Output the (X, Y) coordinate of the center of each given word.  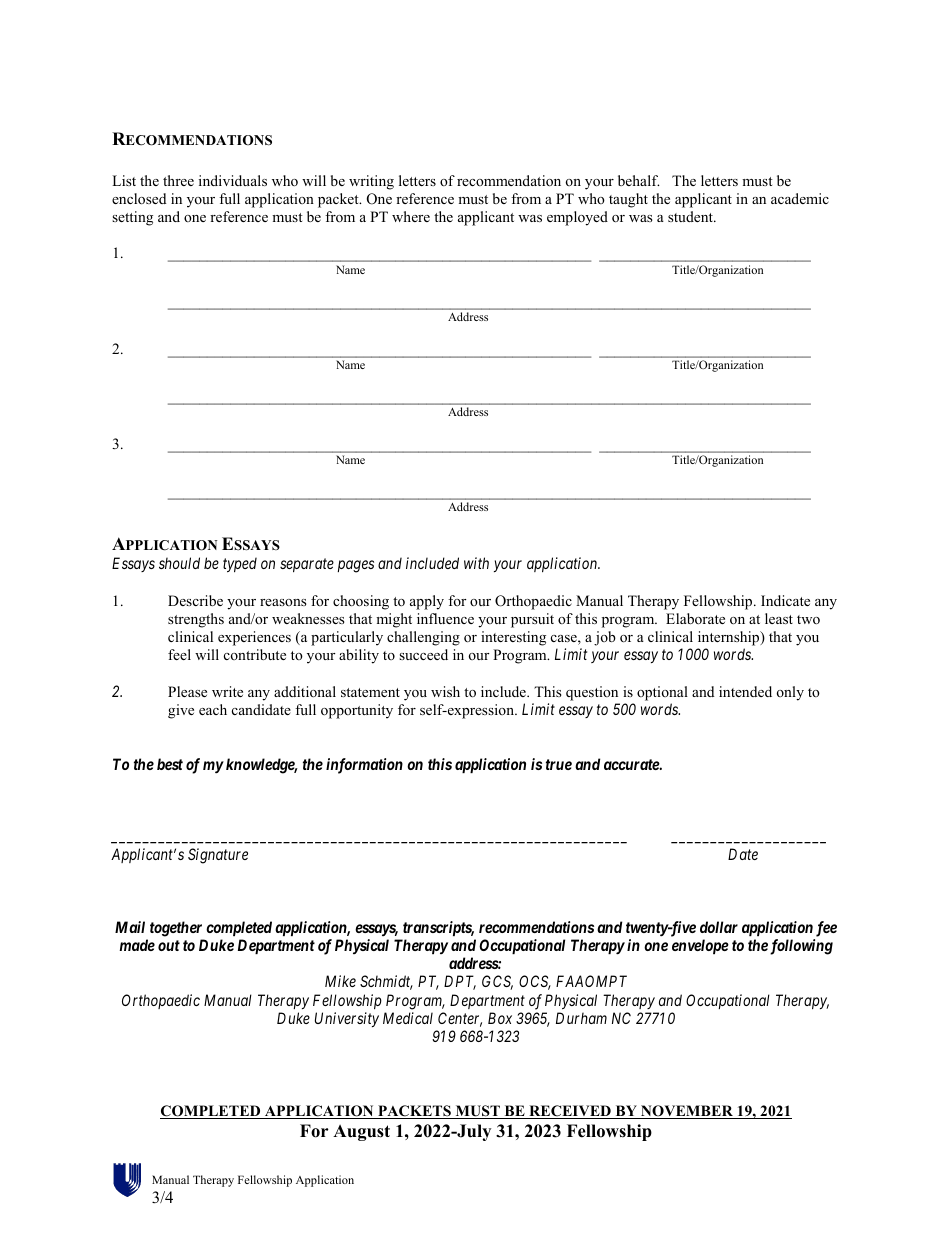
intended (745, 691)
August (361, 1133)
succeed (423, 654)
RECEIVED (570, 1112)
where (411, 216)
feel (179, 654)
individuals (233, 180)
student (691, 216)
